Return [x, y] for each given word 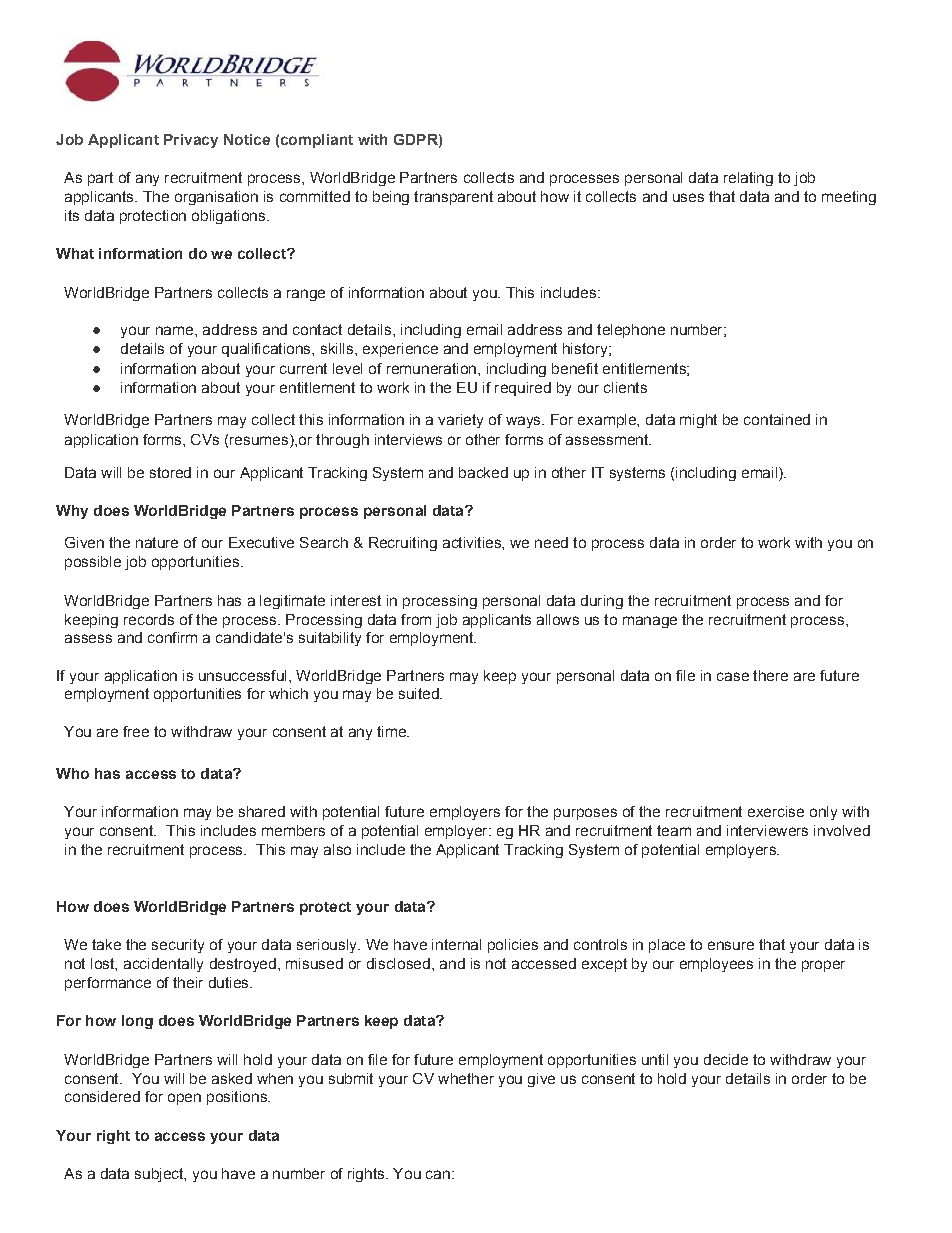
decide [726, 1059]
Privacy [191, 141]
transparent [453, 198]
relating [748, 179]
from [416, 619]
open [184, 1099]
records [149, 619]
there [770, 675]
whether [466, 1078]
